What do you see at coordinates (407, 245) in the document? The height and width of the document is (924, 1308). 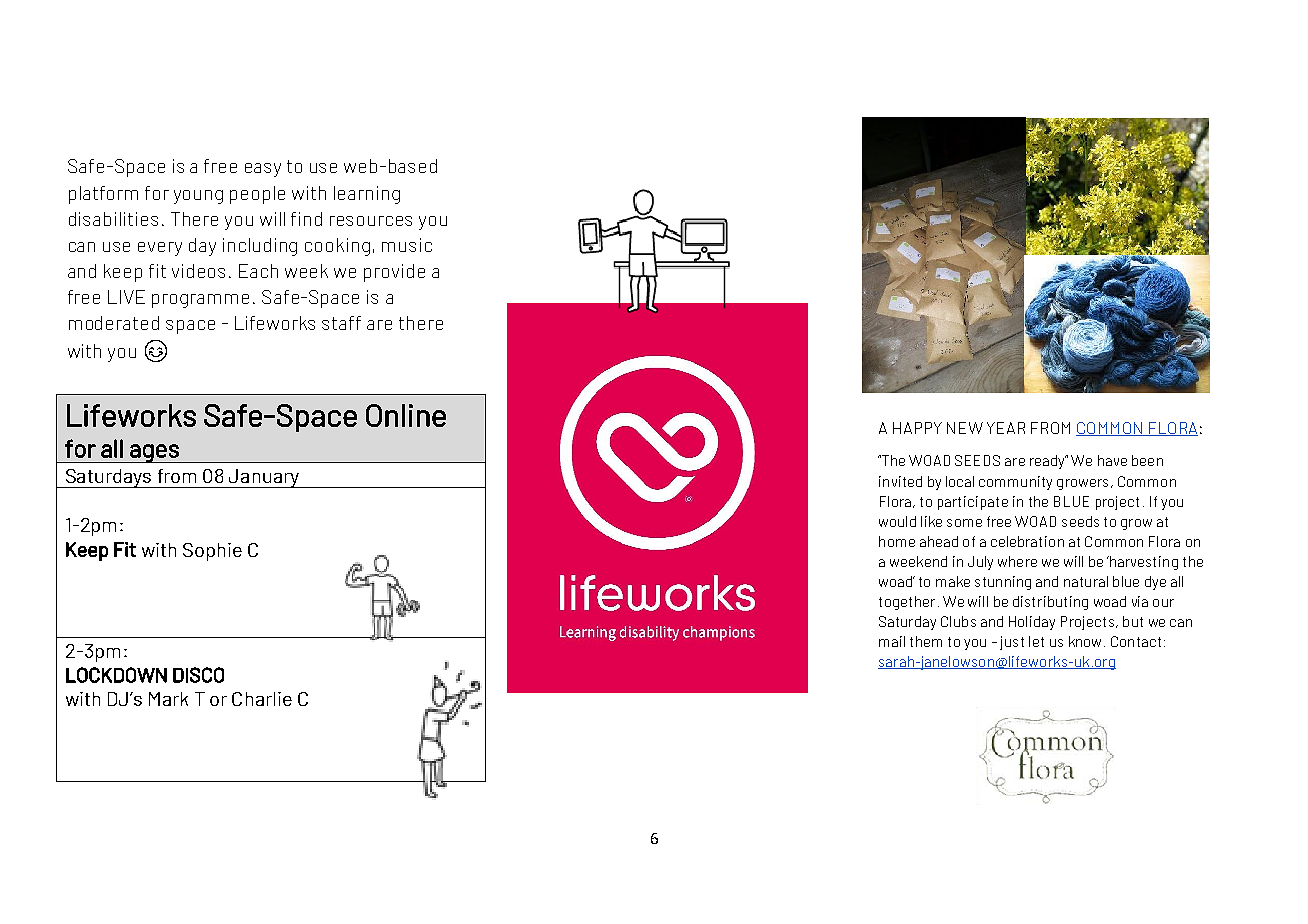 I see `music` at bounding box center [407, 245].
